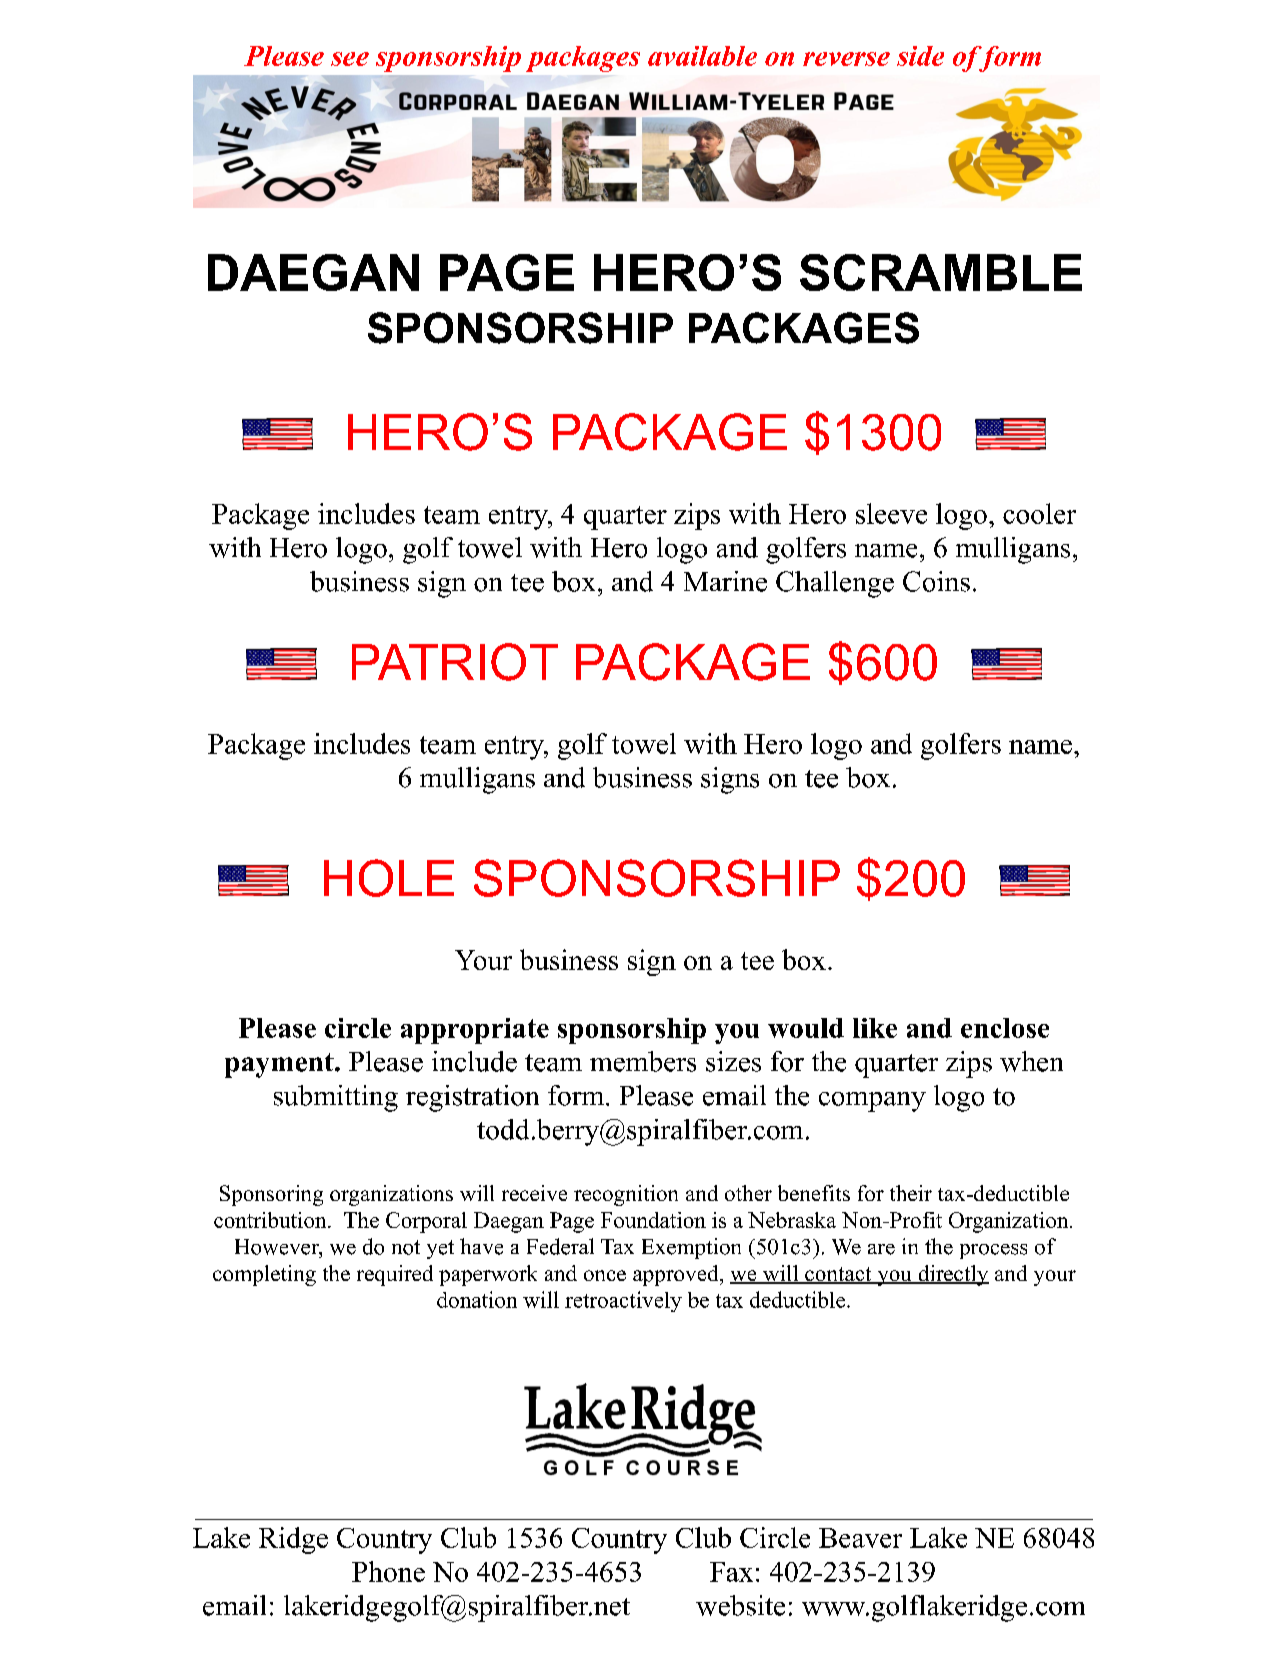 This screenshot has height=1667, width=1288. Describe the element at coordinates (891, 513) in the screenshot. I see `sleeve` at that location.
